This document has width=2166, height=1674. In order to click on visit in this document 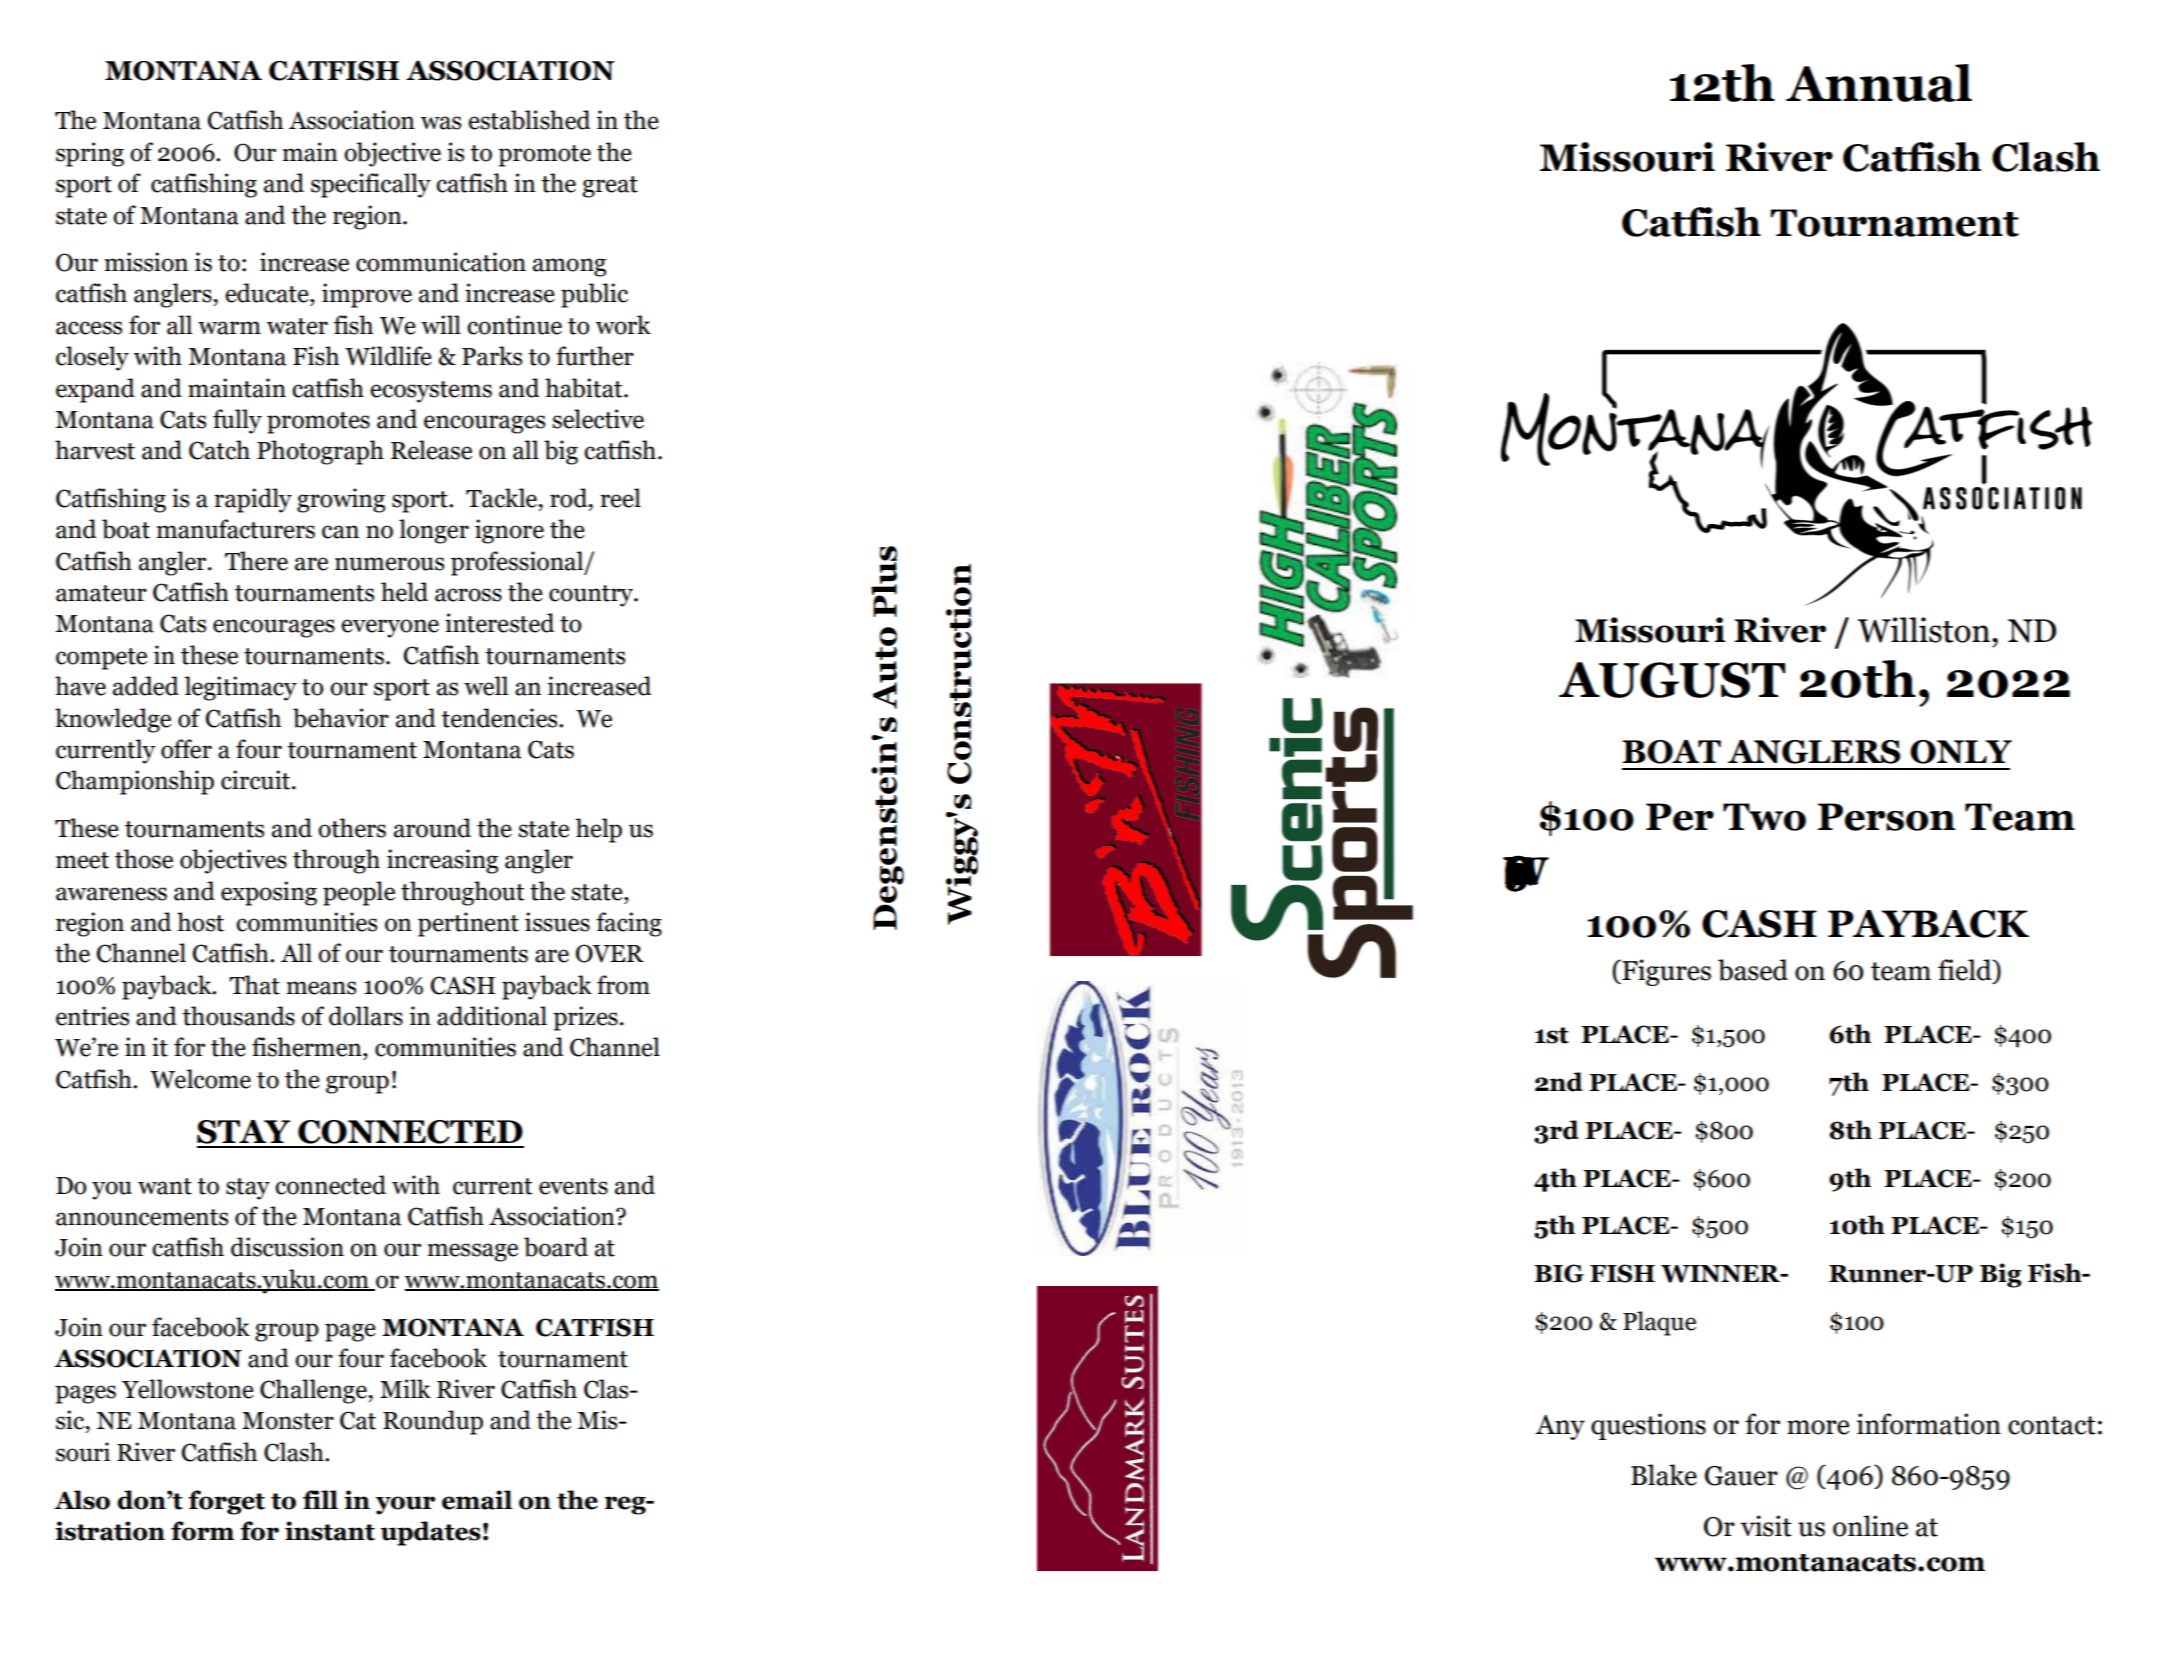, I will do `click(1766, 1526)`.
